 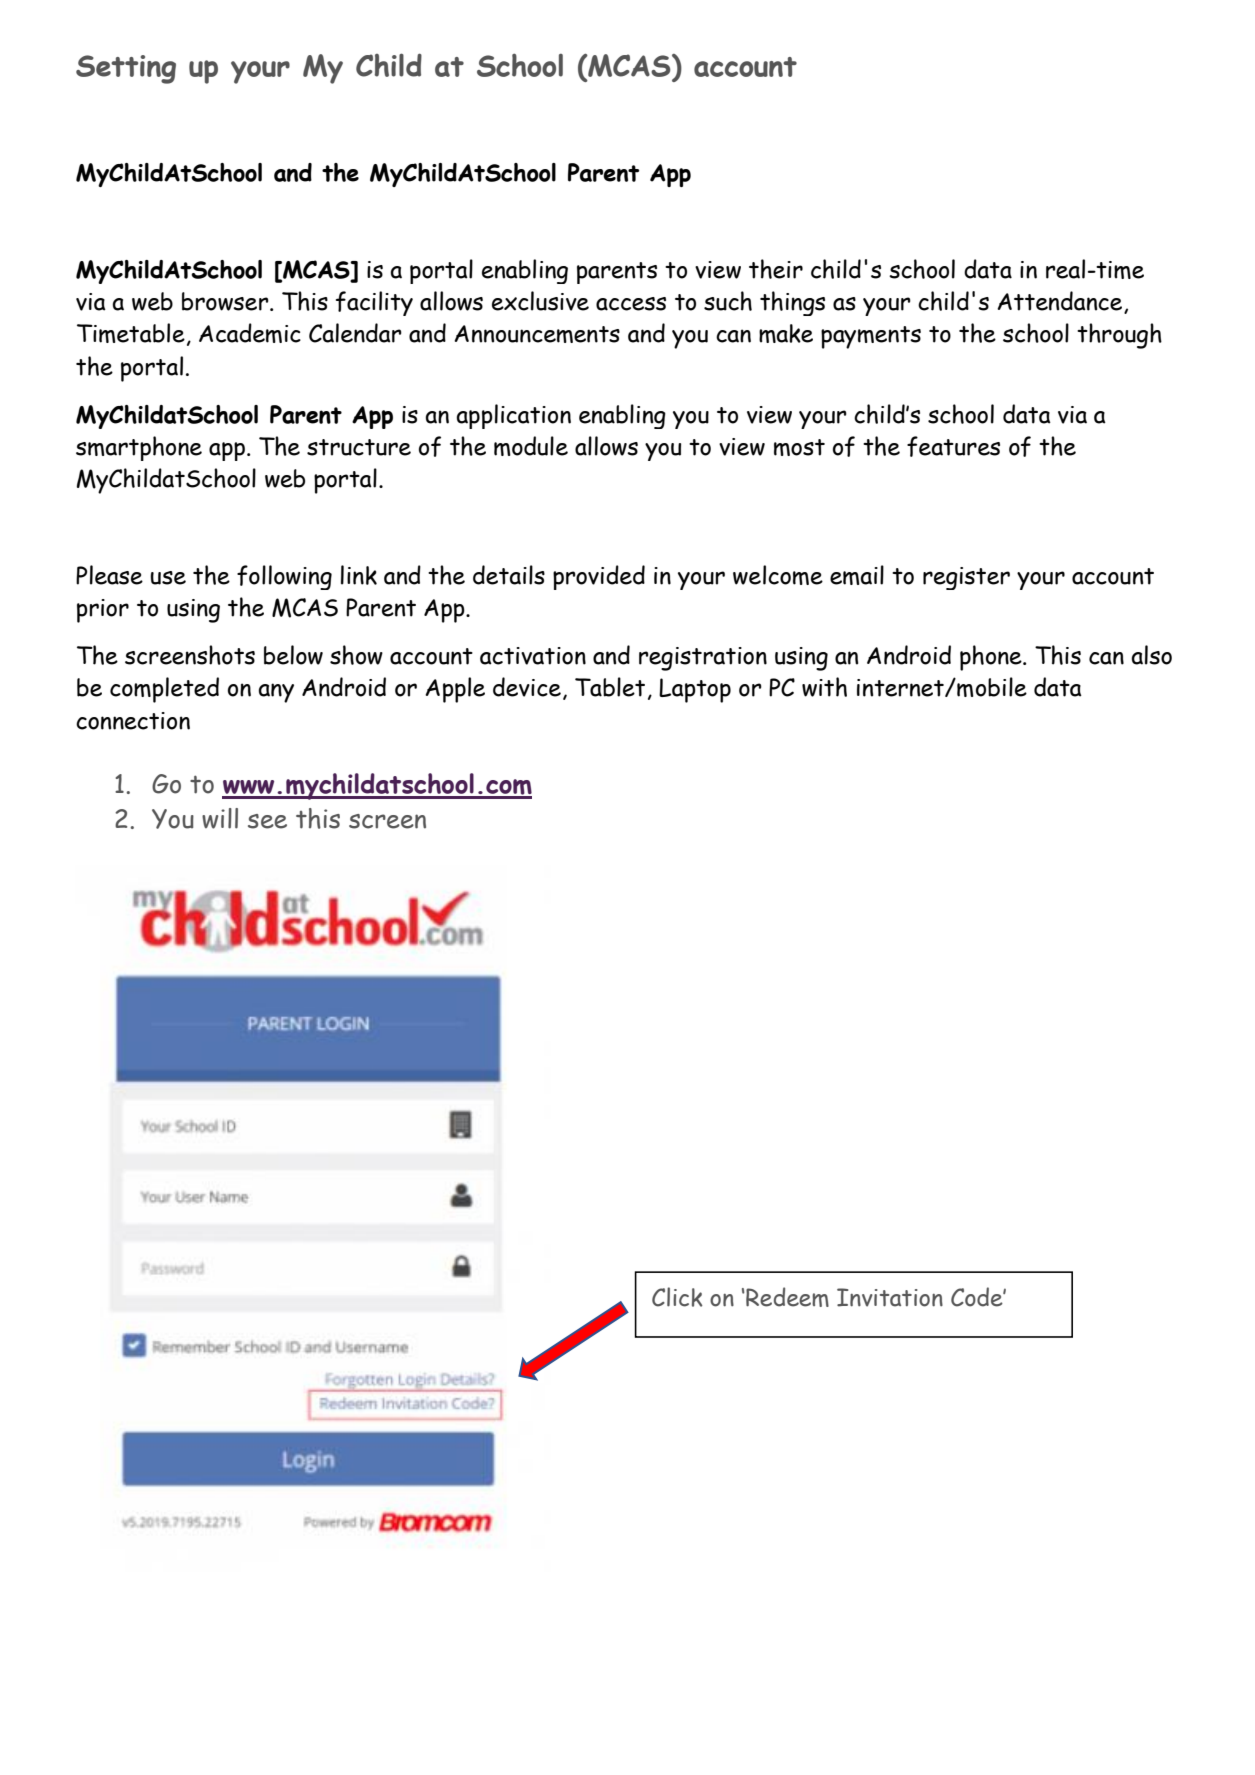 I want to click on Setting, so click(x=126, y=69).
